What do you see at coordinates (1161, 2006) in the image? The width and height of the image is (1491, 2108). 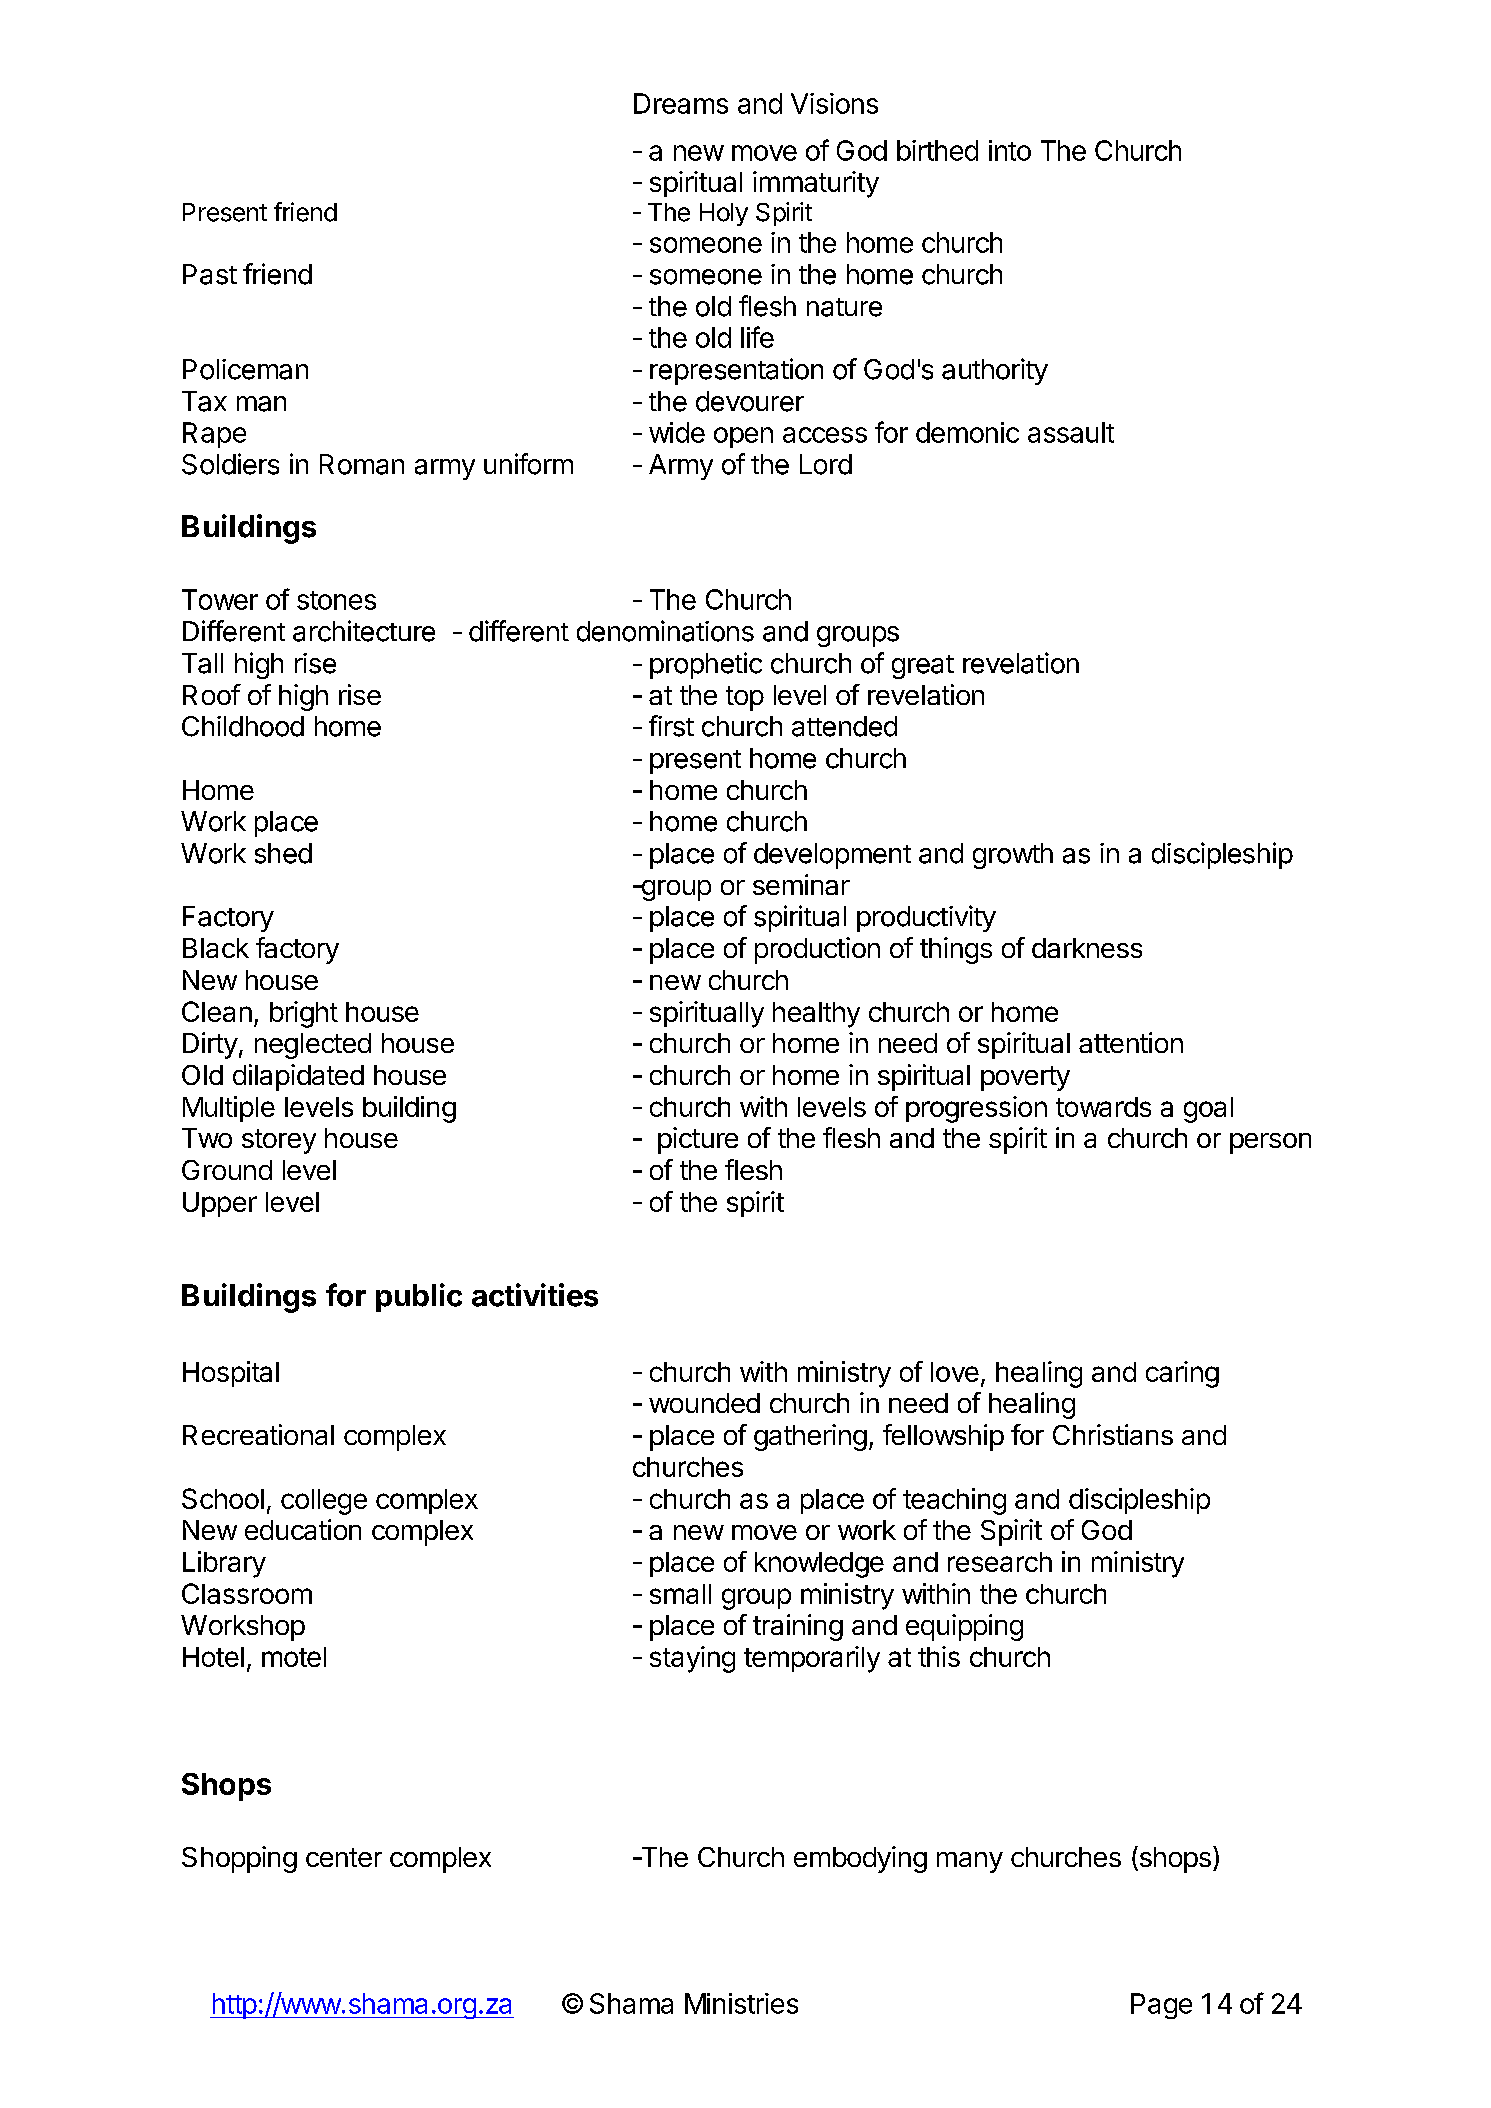 I see `Page` at bounding box center [1161, 2006].
